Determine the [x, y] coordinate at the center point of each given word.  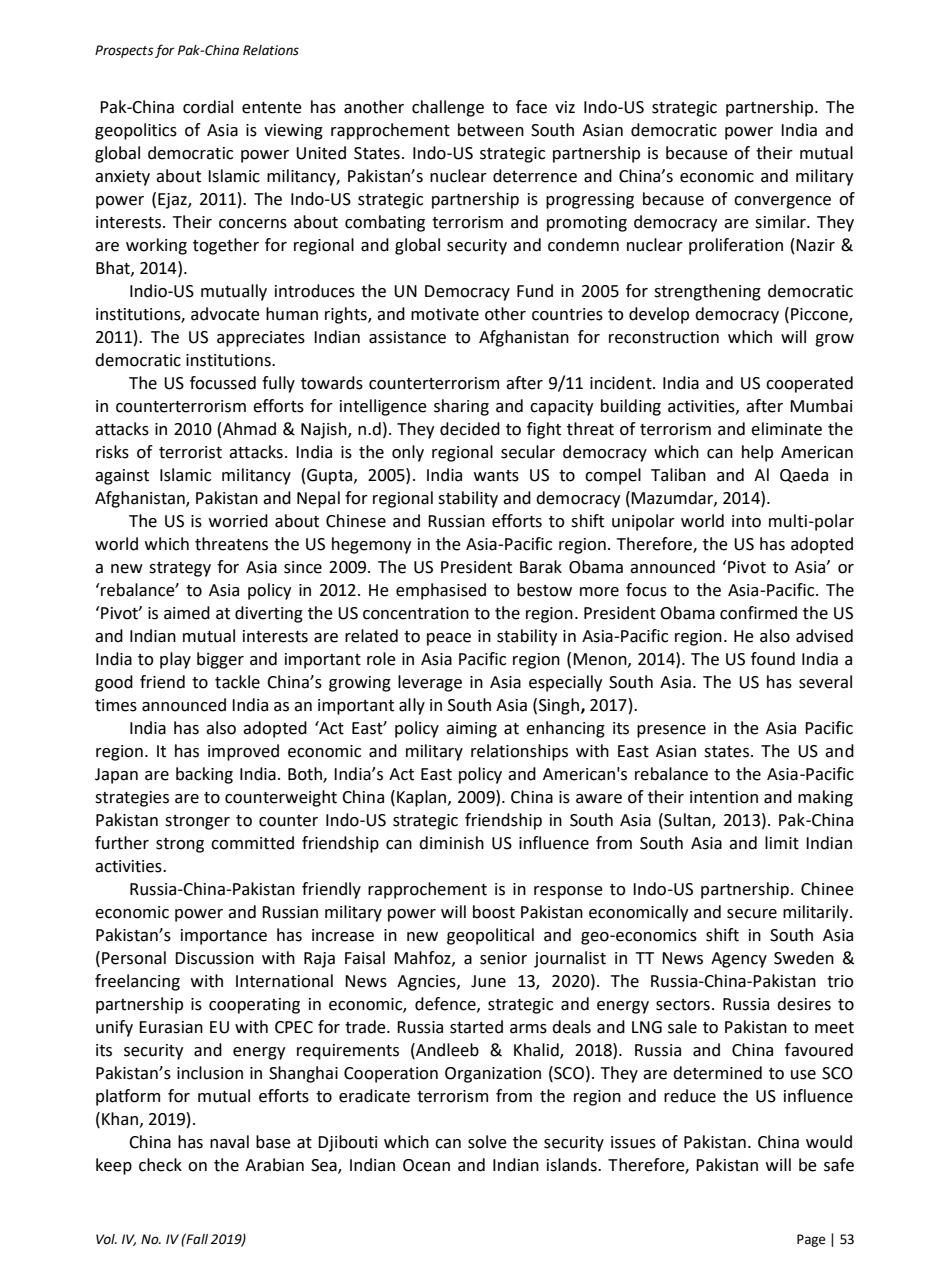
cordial [208, 107]
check [160, 1165]
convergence [782, 202]
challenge [448, 108]
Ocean [426, 1165]
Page [811, 1240]
